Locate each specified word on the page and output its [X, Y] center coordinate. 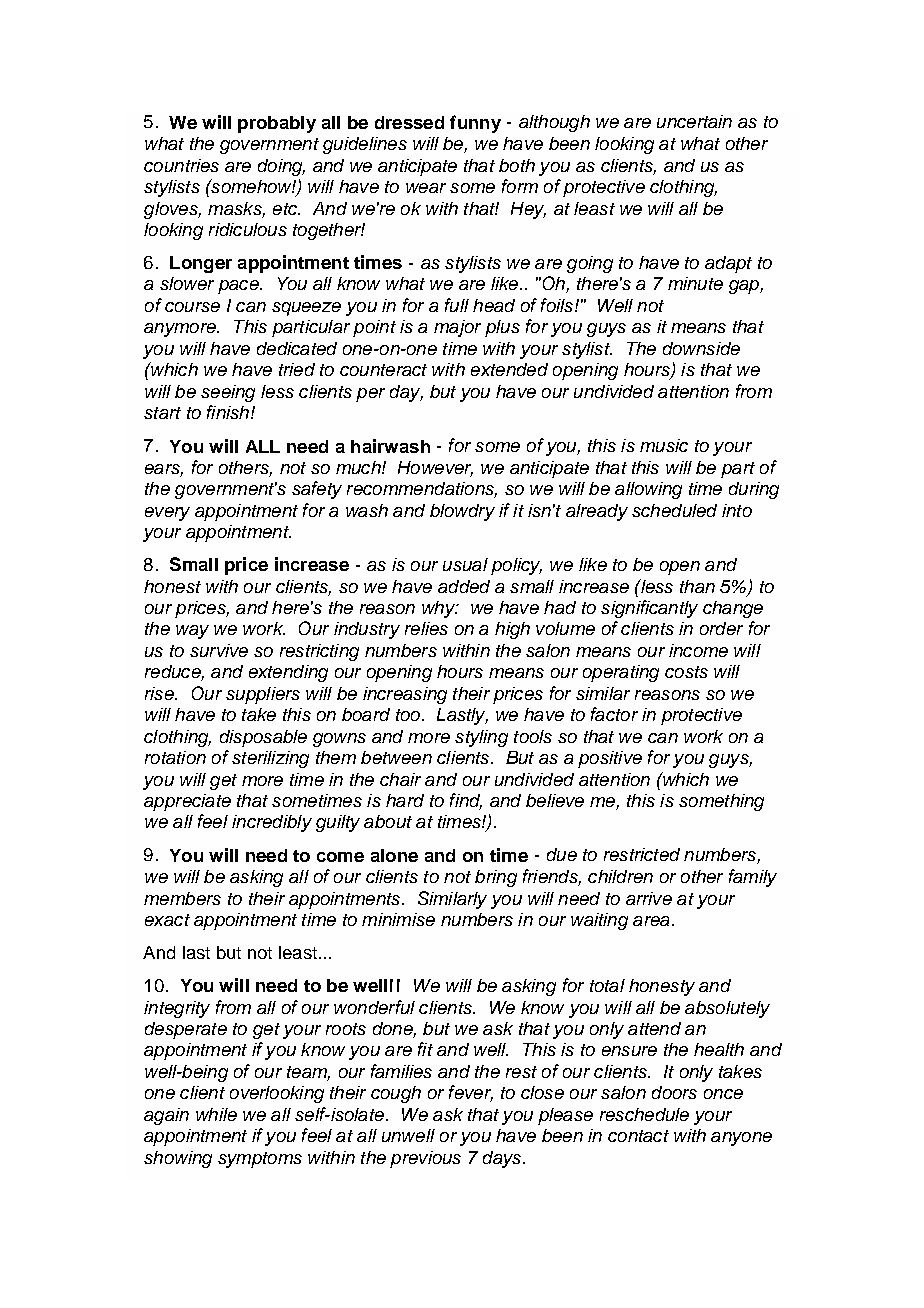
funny [475, 124]
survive [219, 650]
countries [181, 165]
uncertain [694, 121]
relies [426, 628]
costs [686, 672]
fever [471, 1093]
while [216, 1114]
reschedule [644, 1114]
